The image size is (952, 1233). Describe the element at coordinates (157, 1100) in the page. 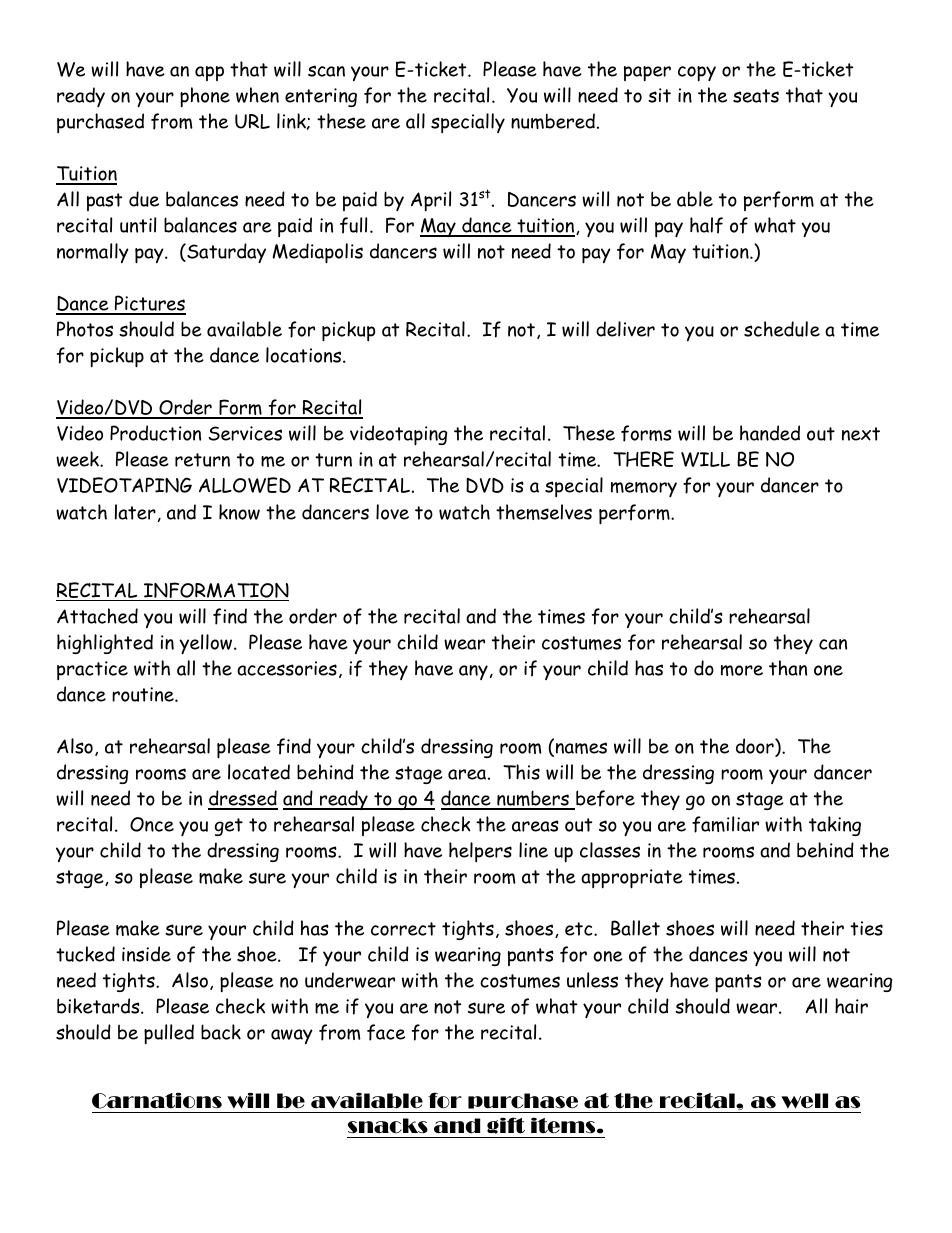

I see `Carnations` at that location.
